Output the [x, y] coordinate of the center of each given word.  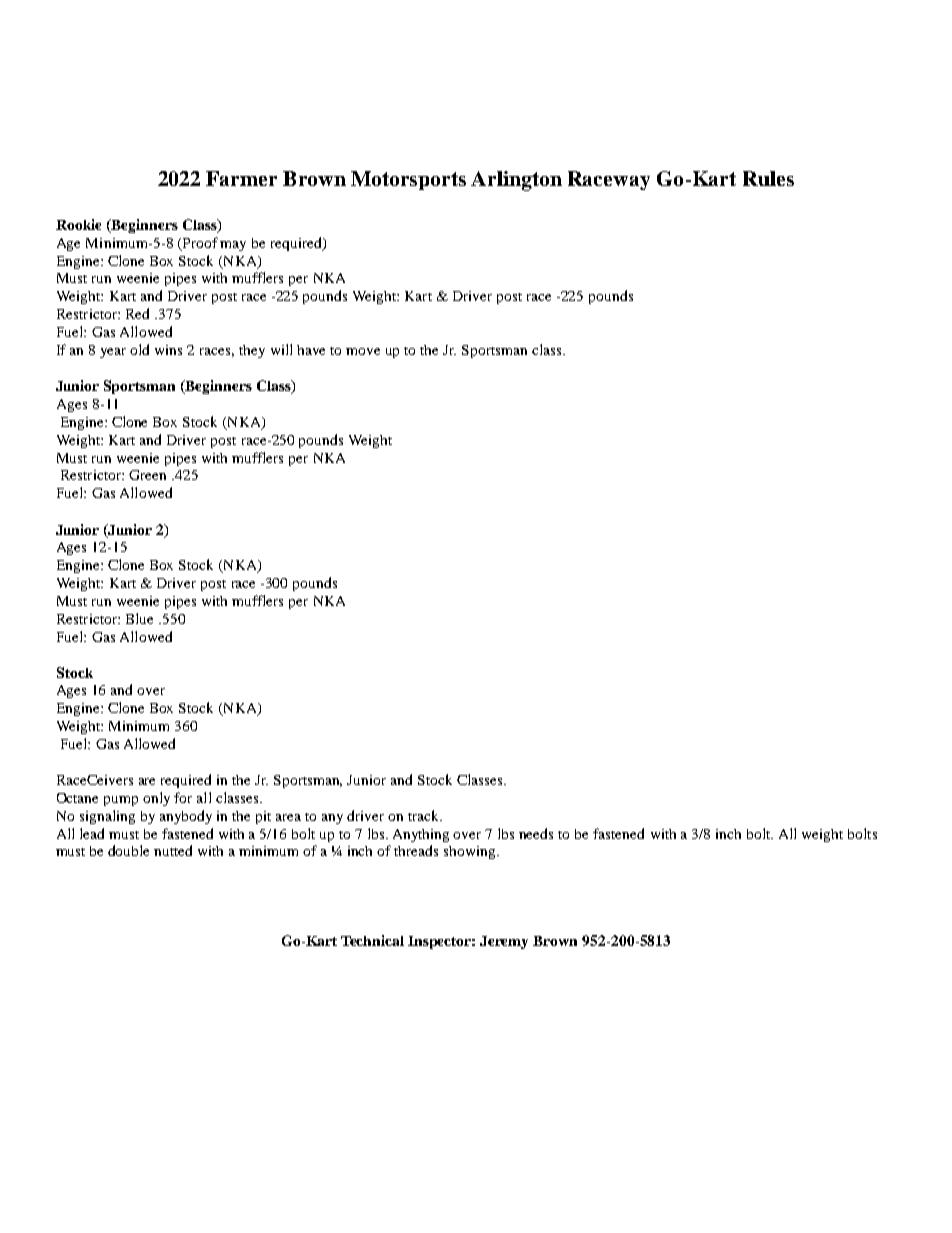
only [156, 799]
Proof [202, 242]
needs [536, 833]
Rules [768, 178]
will [281, 349]
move [363, 351]
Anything [421, 835]
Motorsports [408, 180]
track [425, 815]
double [128, 850]
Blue [139, 618]
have [311, 350]
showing [471, 852]
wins [168, 350]
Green [147, 475]
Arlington [516, 181]
